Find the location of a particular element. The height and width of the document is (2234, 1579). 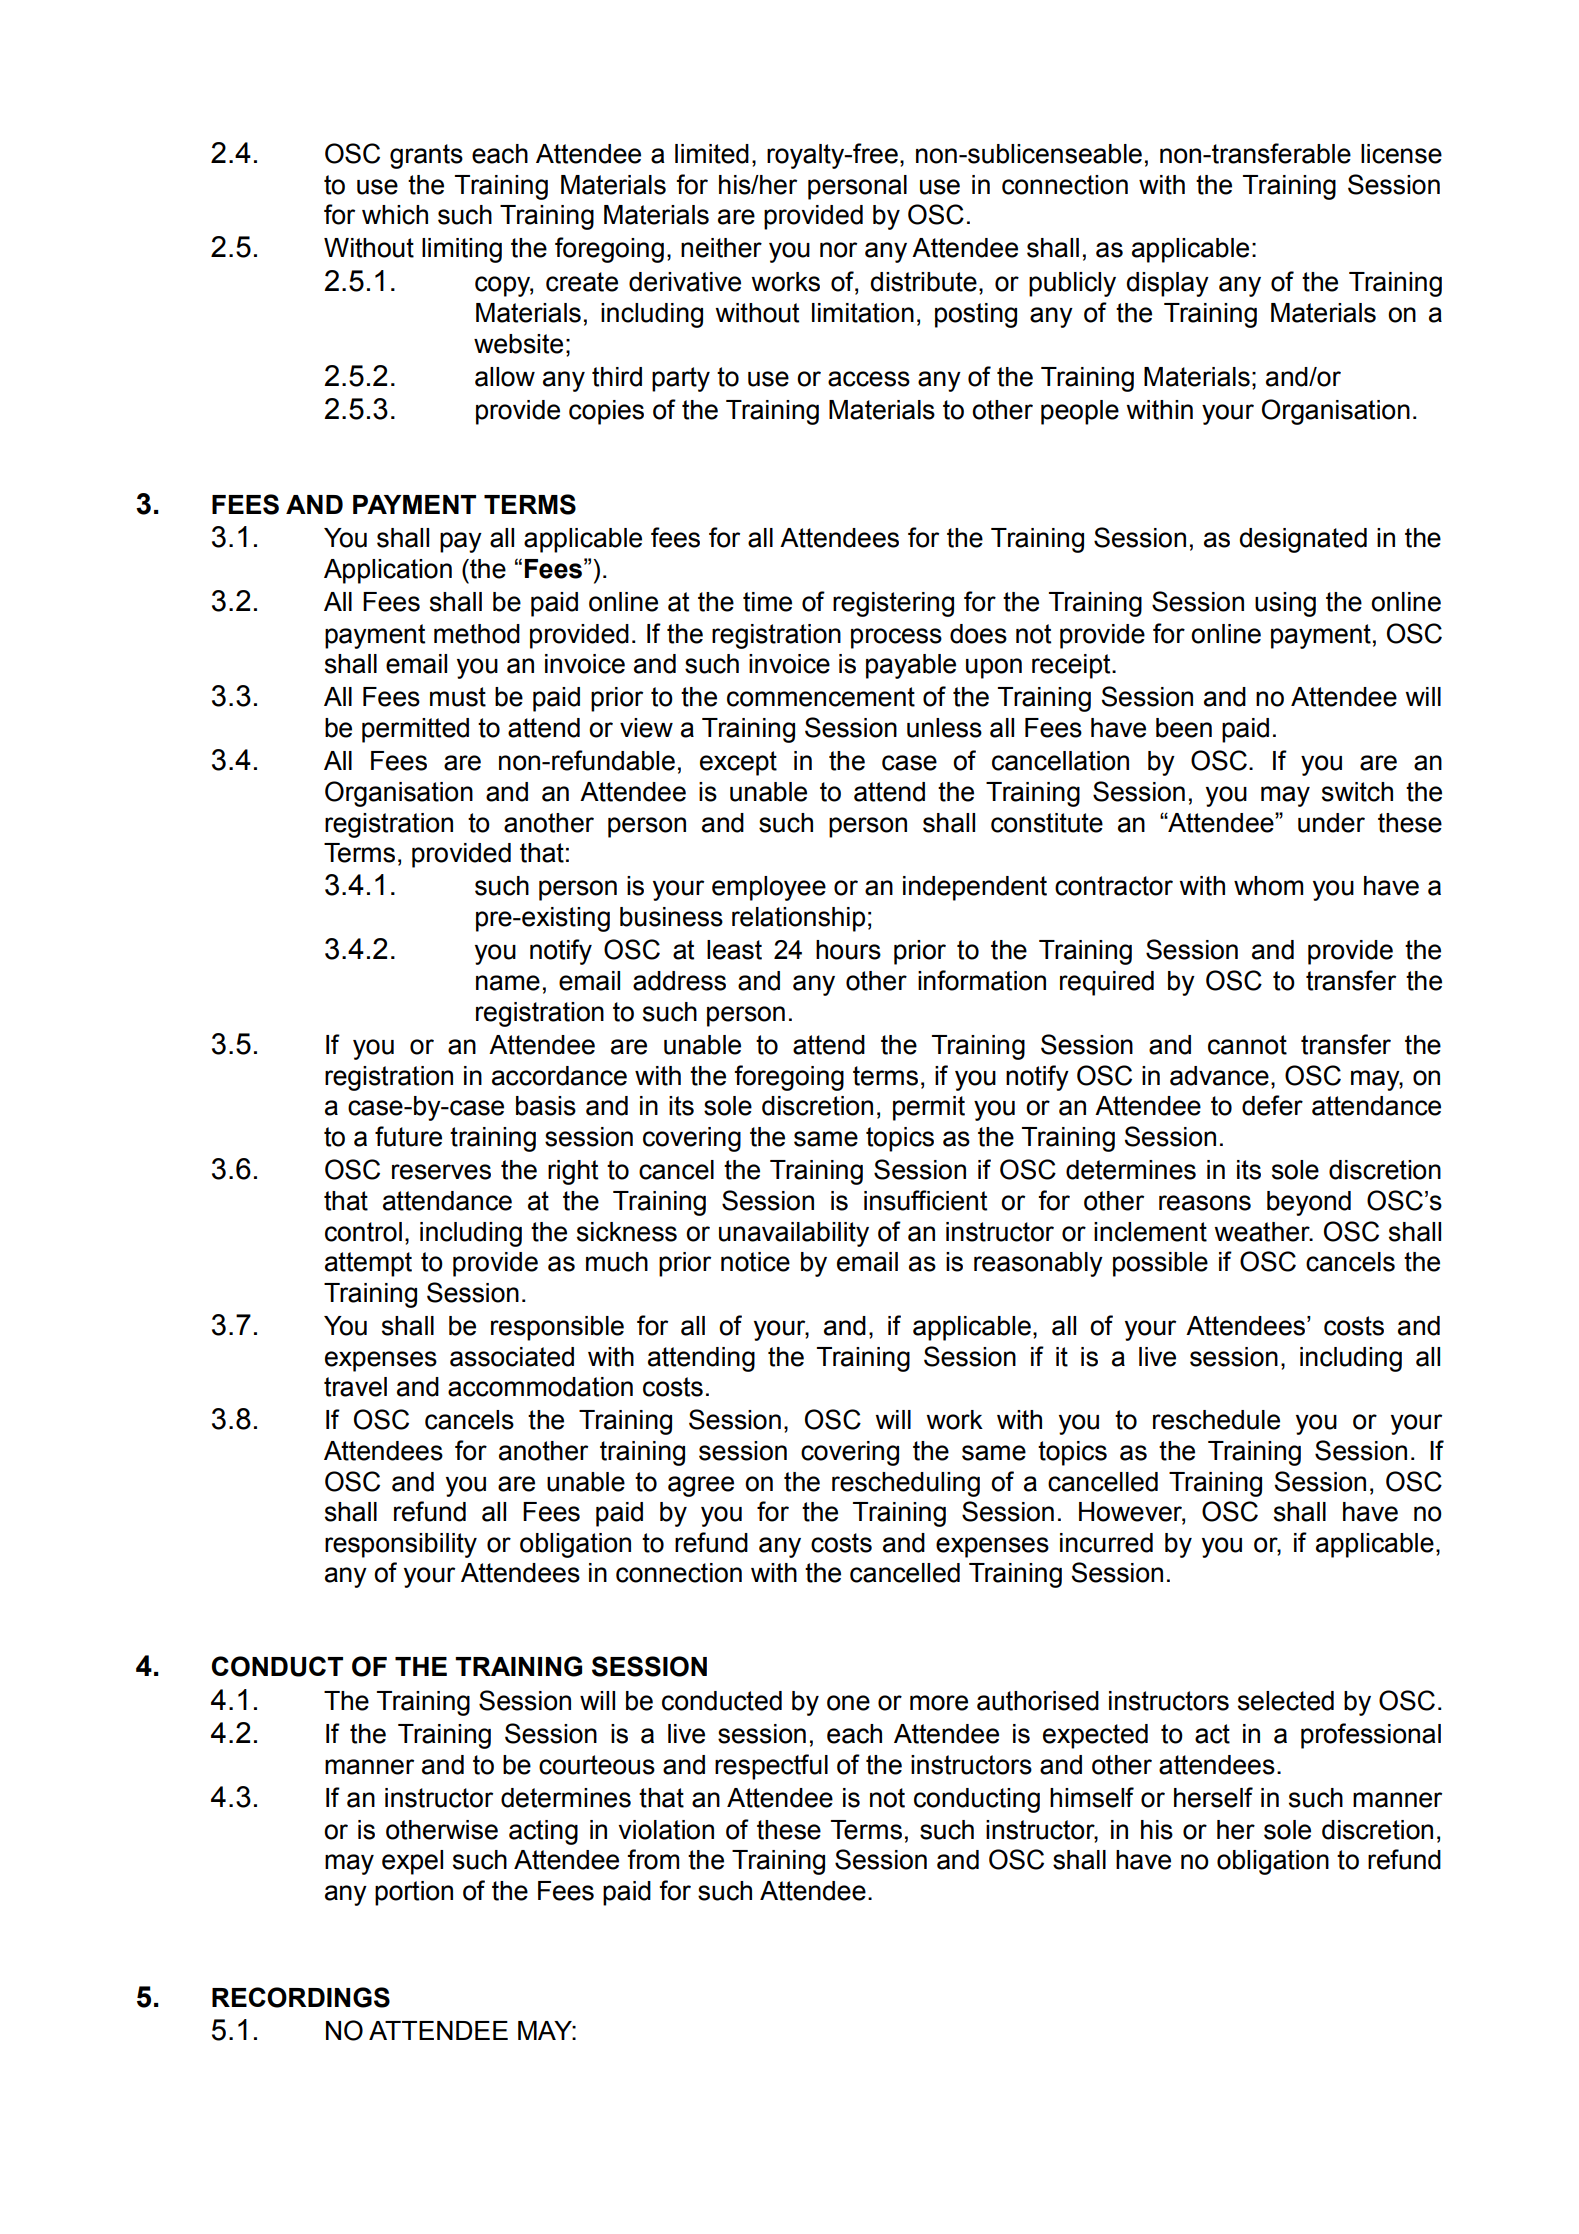

rescheduling is located at coordinates (906, 1484).
